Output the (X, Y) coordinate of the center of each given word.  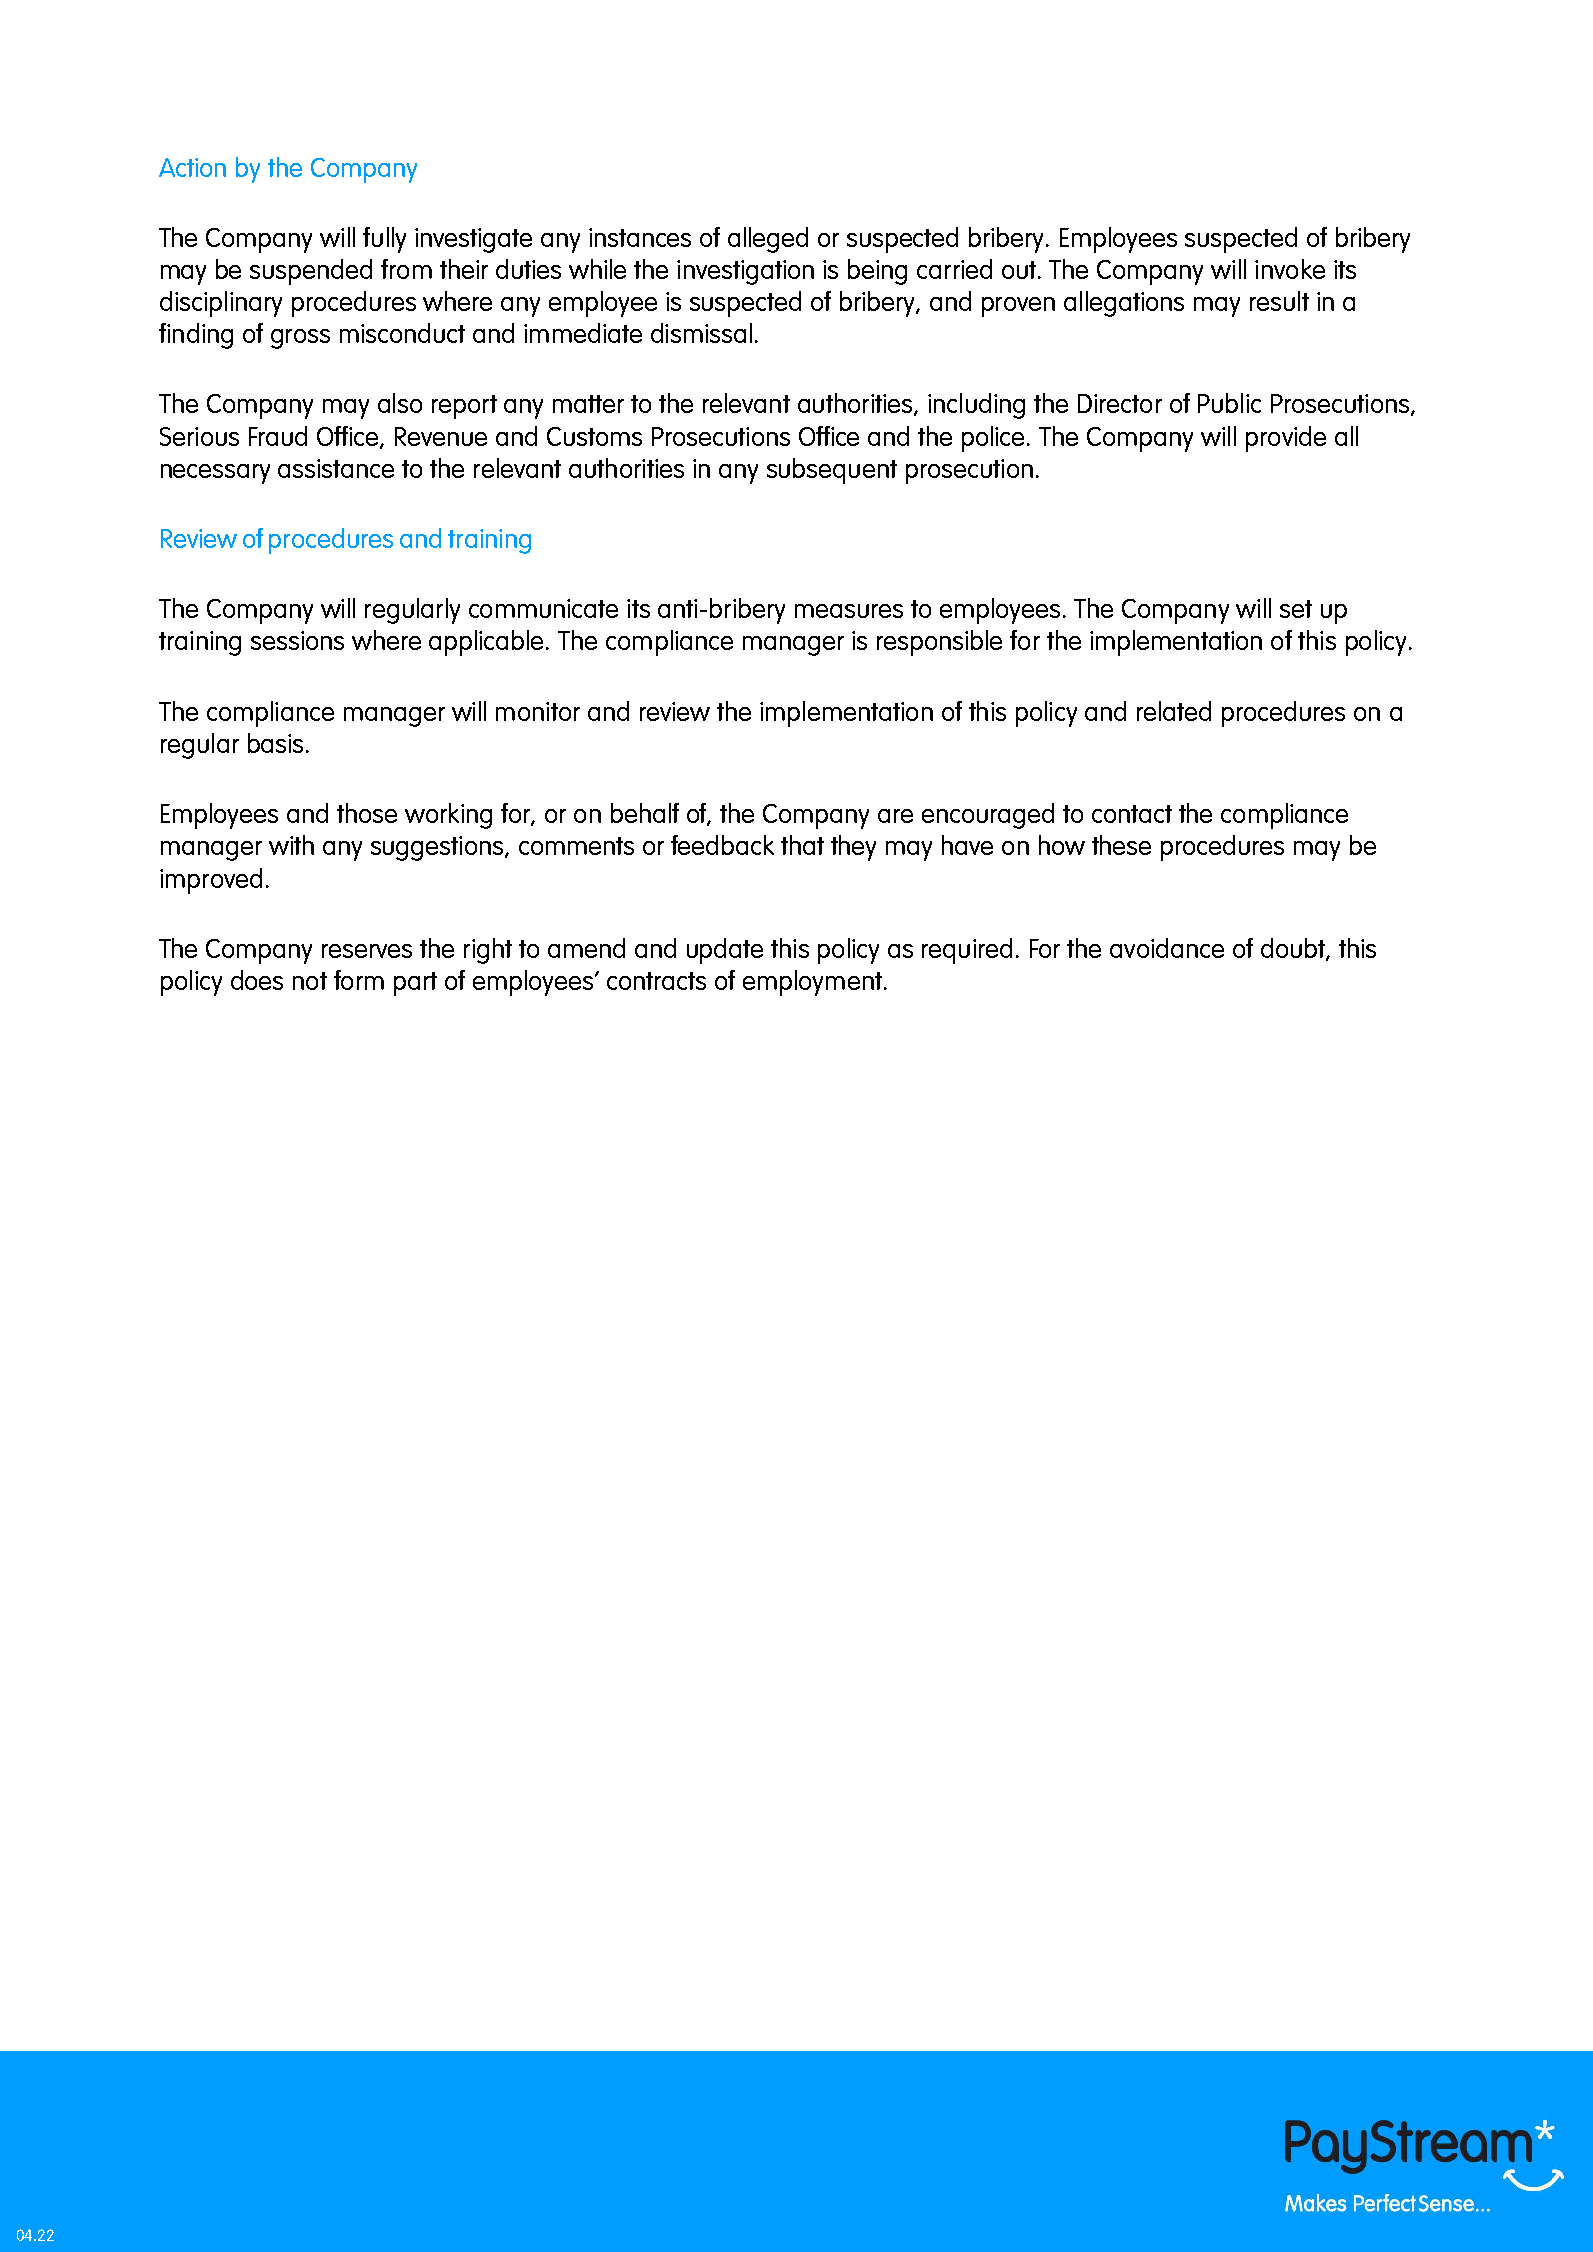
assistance (336, 468)
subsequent (832, 471)
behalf (645, 813)
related (1174, 711)
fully (384, 240)
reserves (367, 951)
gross (300, 339)
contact (1132, 814)
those (367, 813)
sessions (297, 640)
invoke (1290, 269)
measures (849, 611)
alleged (768, 240)
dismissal (701, 333)
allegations (1124, 304)
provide (1286, 439)
